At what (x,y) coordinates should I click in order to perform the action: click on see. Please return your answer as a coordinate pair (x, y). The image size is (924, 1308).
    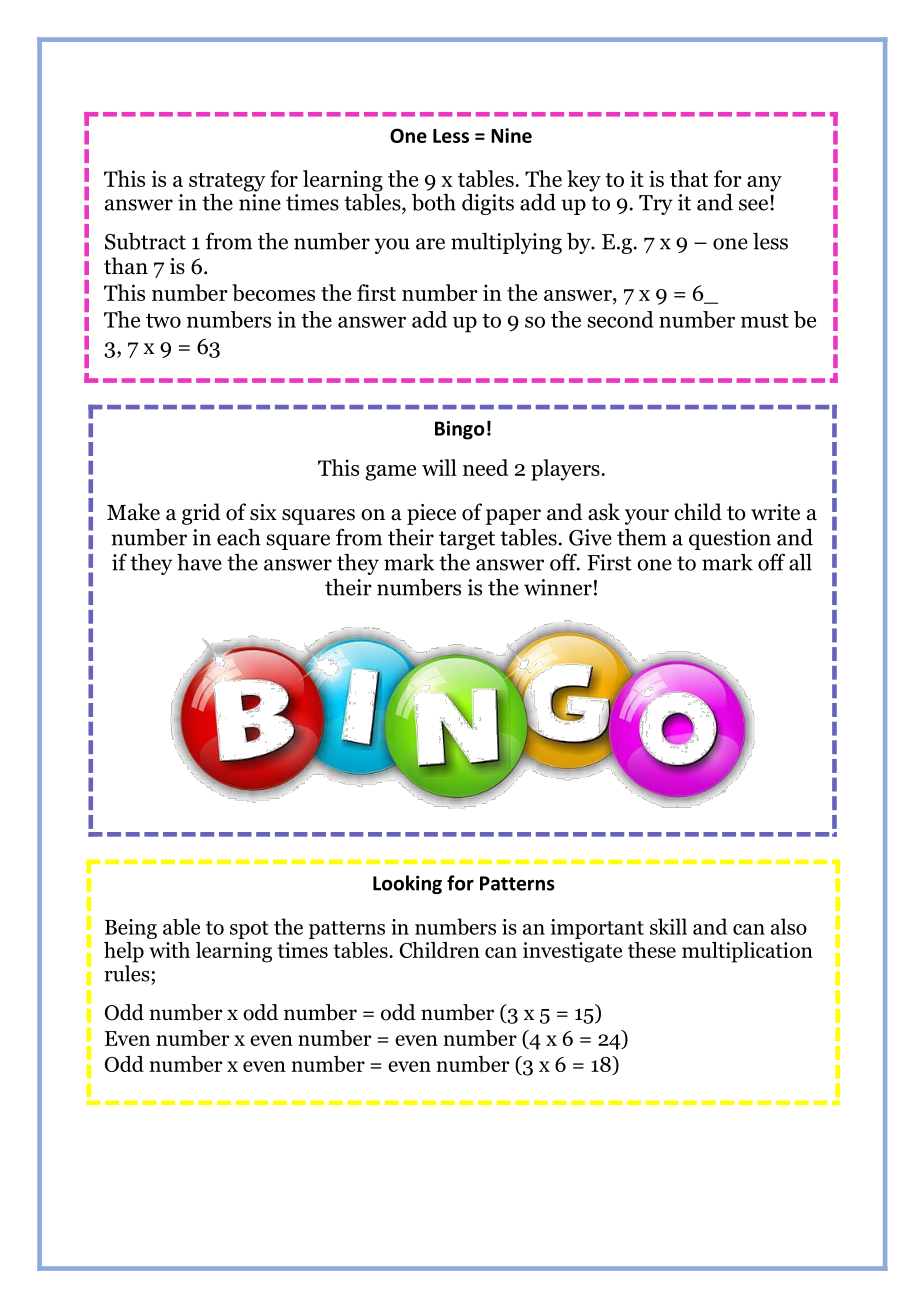
    Looking at the image, I should click on (753, 205).
